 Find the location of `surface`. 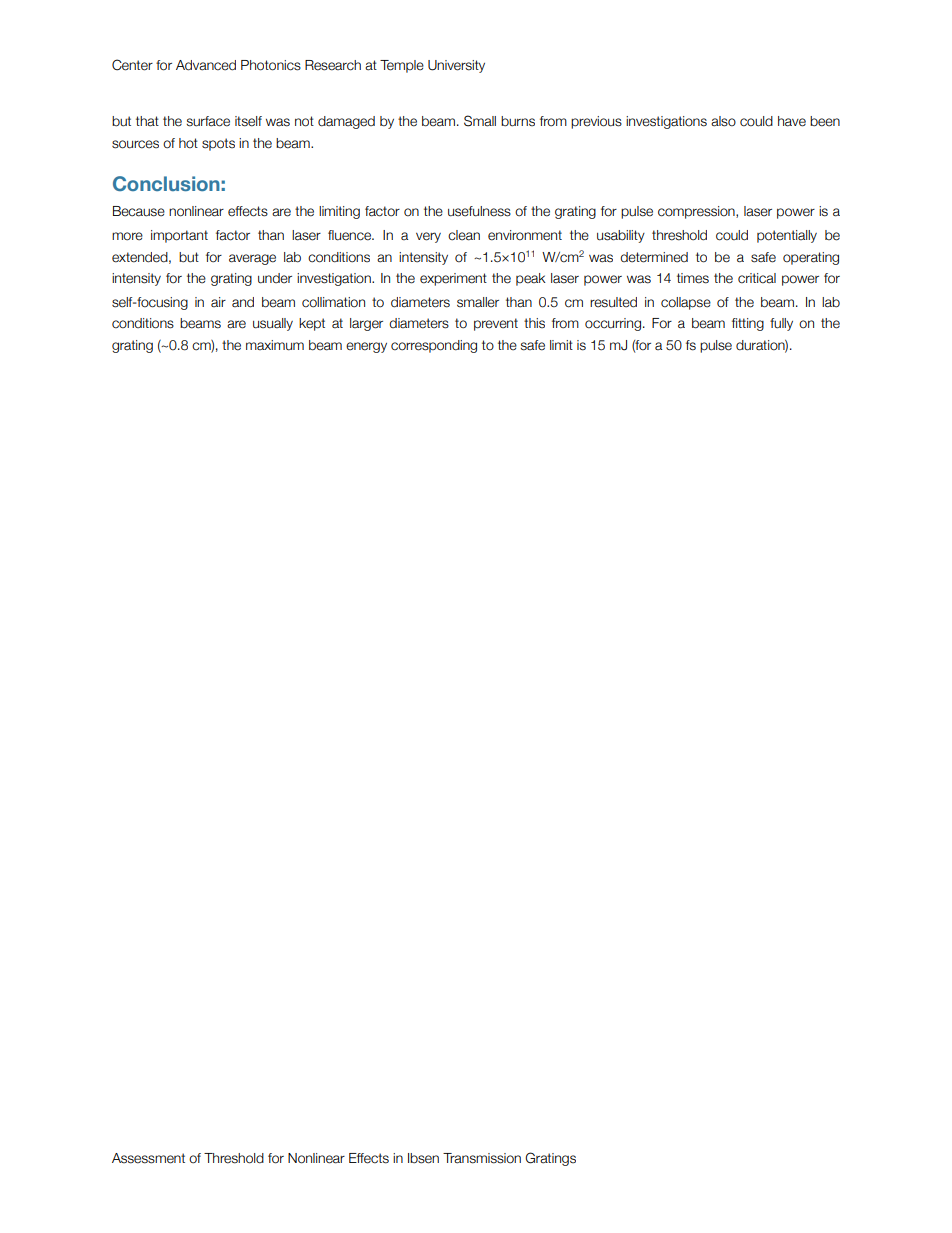

surface is located at coordinates (208, 121).
